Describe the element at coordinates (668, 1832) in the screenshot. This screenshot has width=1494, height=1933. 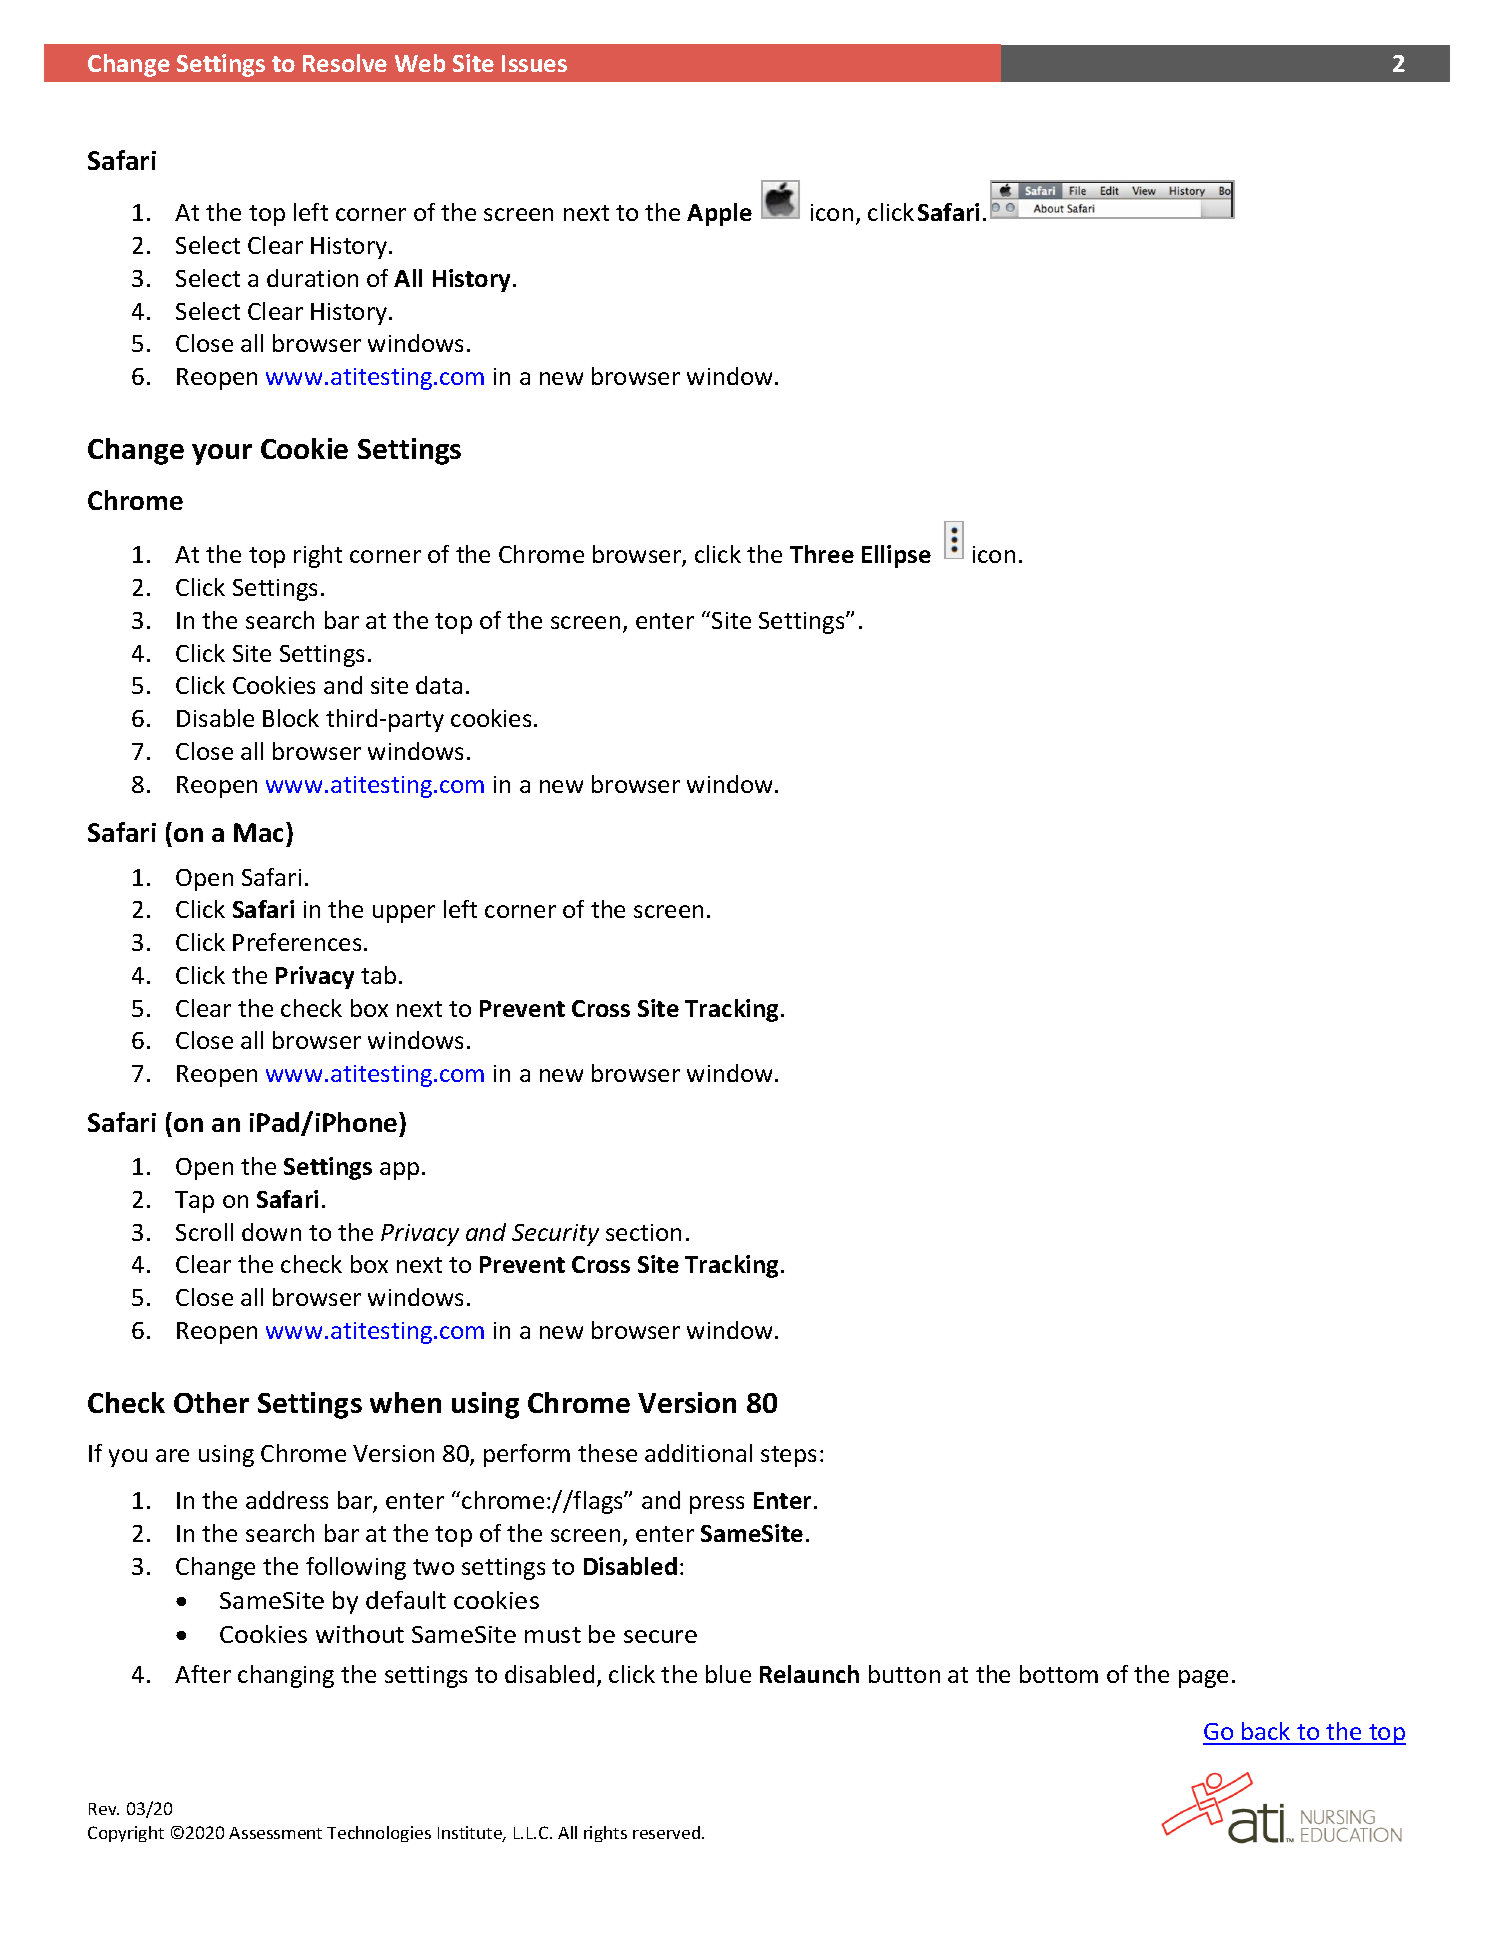
I see `reserved` at that location.
